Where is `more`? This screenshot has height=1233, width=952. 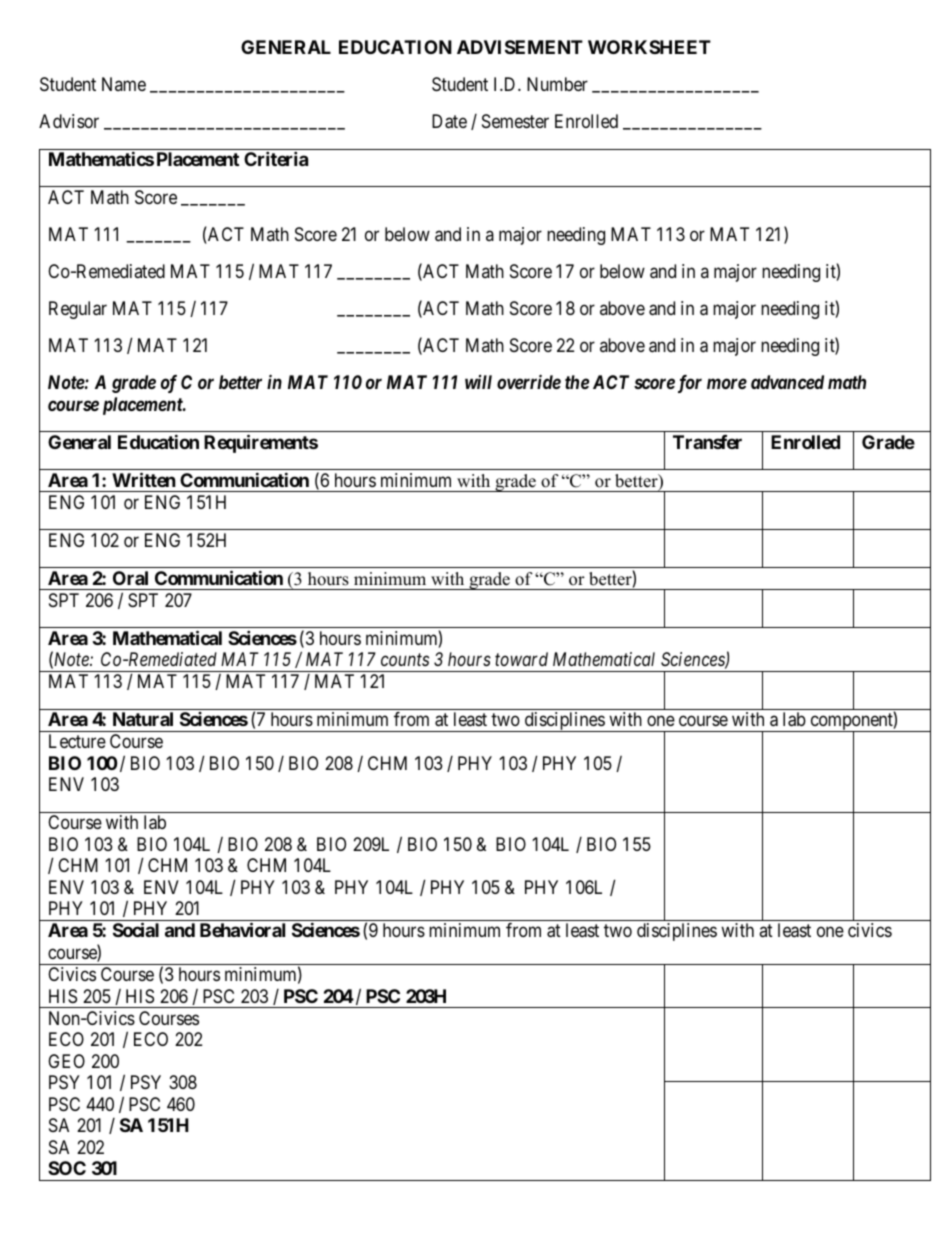 more is located at coordinates (727, 384).
